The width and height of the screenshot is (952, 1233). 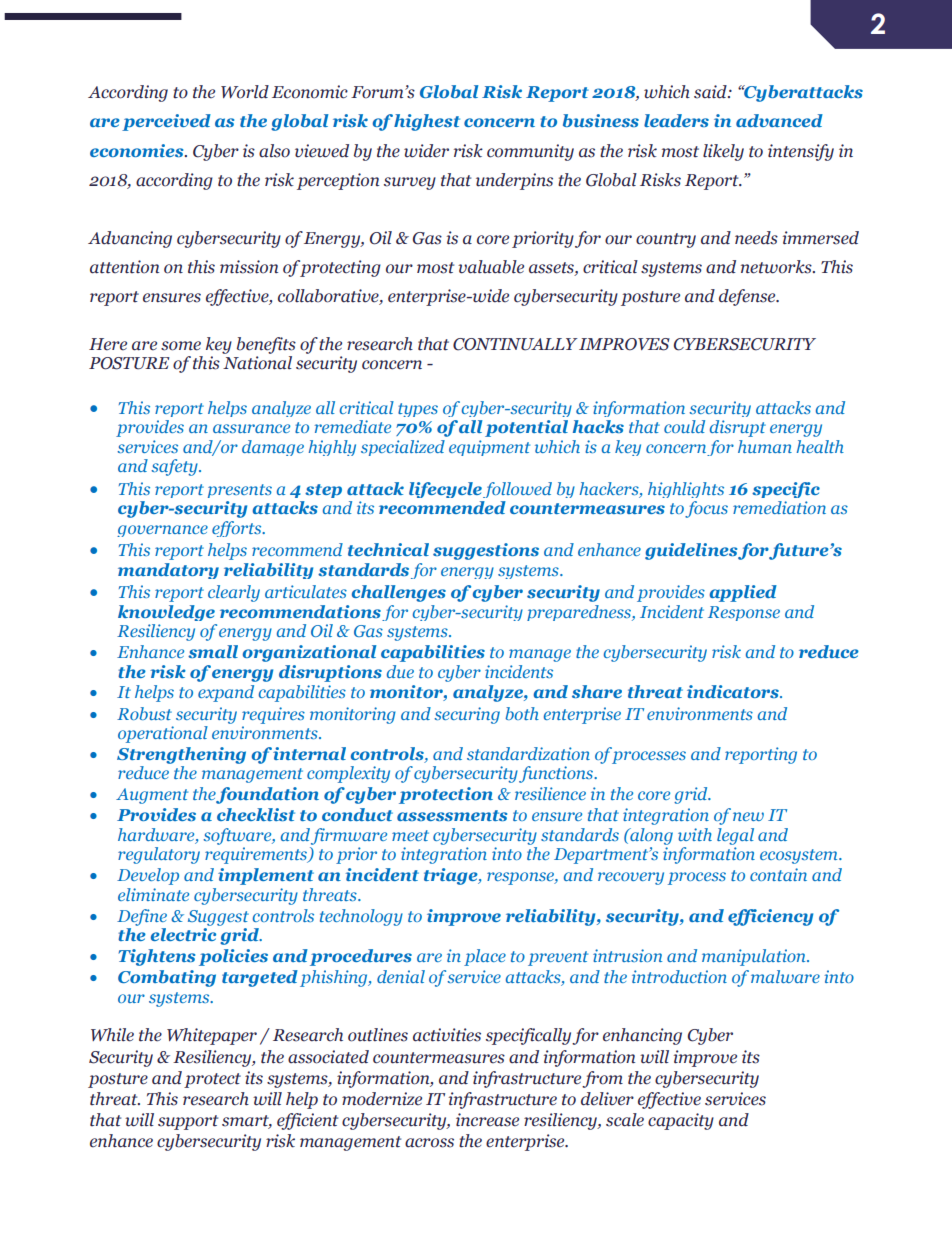 What do you see at coordinates (188, 1122) in the screenshot?
I see `support` at bounding box center [188, 1122].
